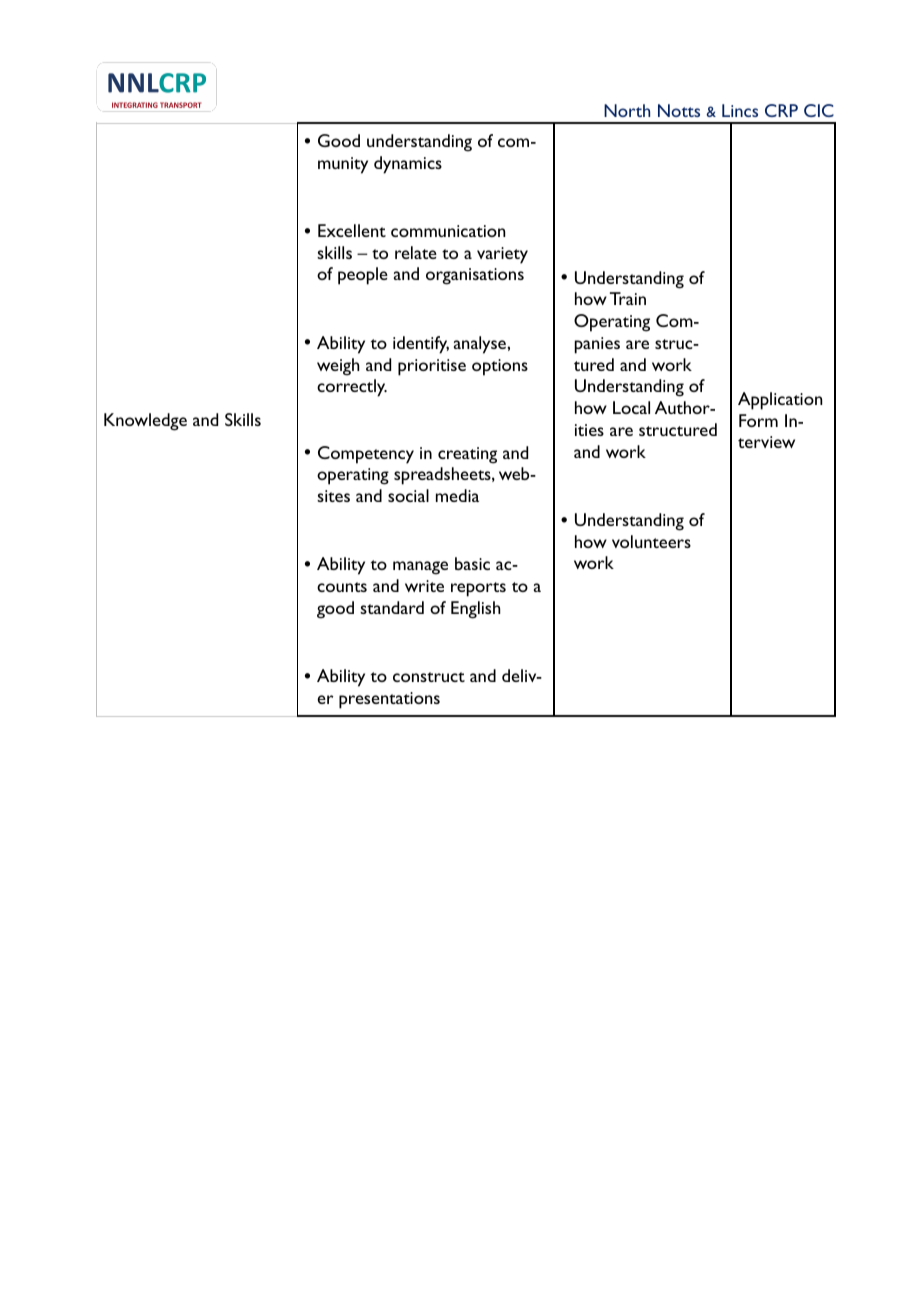  Describe the element at coordinates (651, 541) in the screenshot. I see `volunteers` at that location.
